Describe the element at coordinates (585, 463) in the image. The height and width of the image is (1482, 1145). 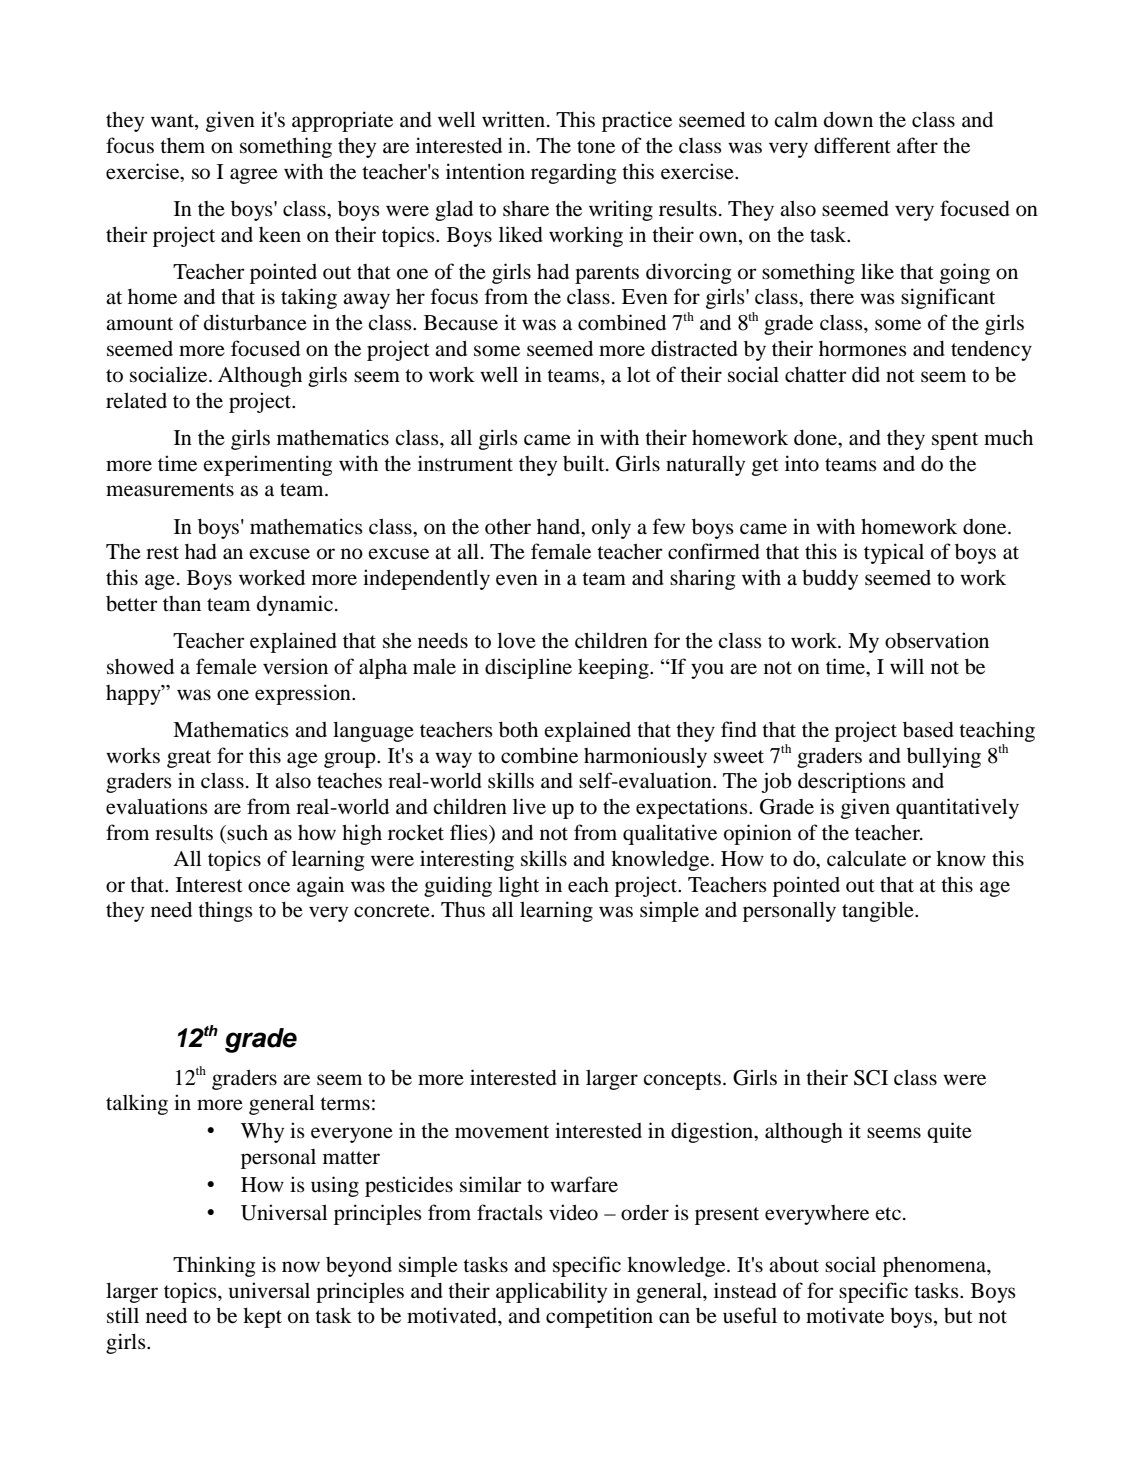
I see `built` at that location.
